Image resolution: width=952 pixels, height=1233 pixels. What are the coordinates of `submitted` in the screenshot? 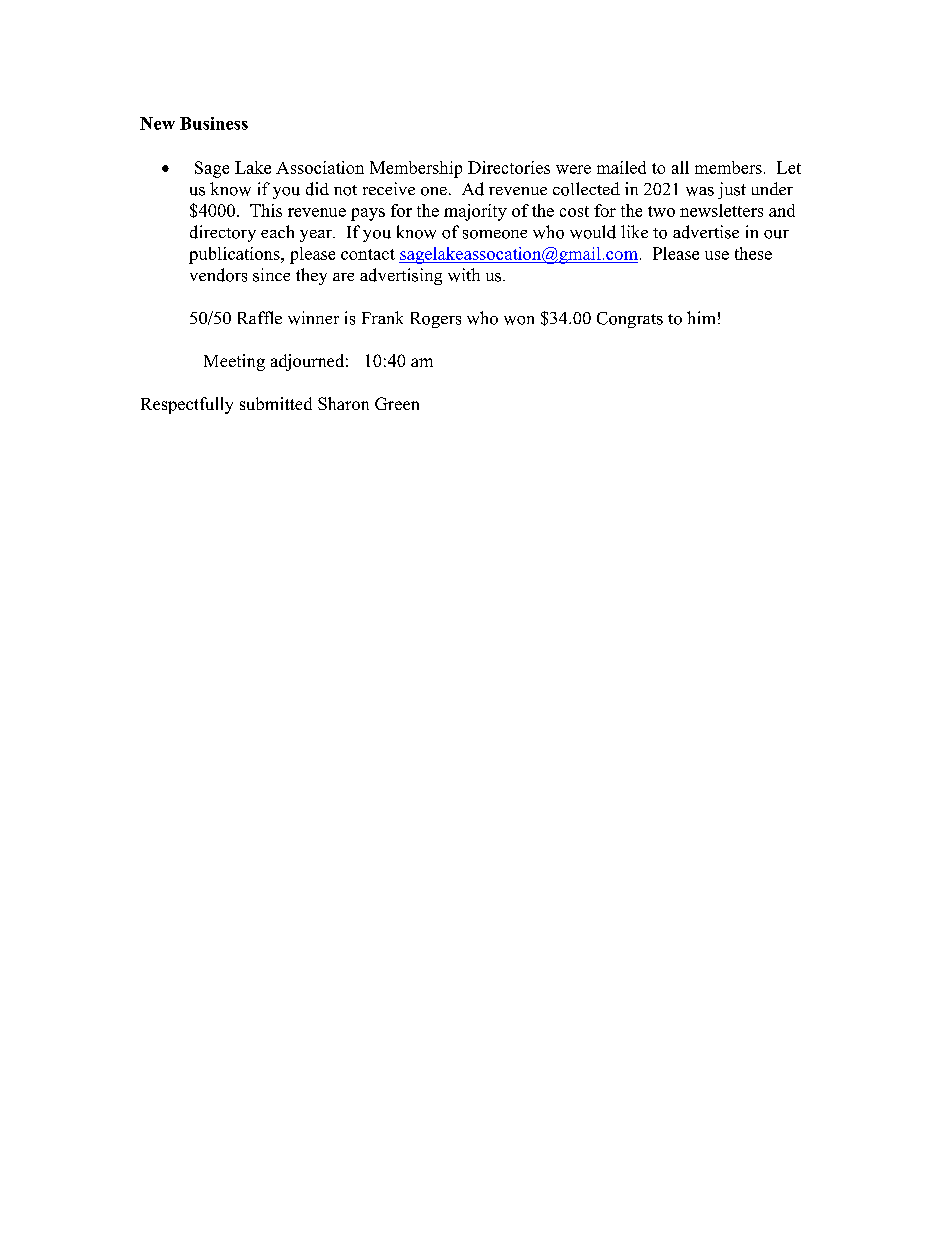 It's located at (276, 403).
